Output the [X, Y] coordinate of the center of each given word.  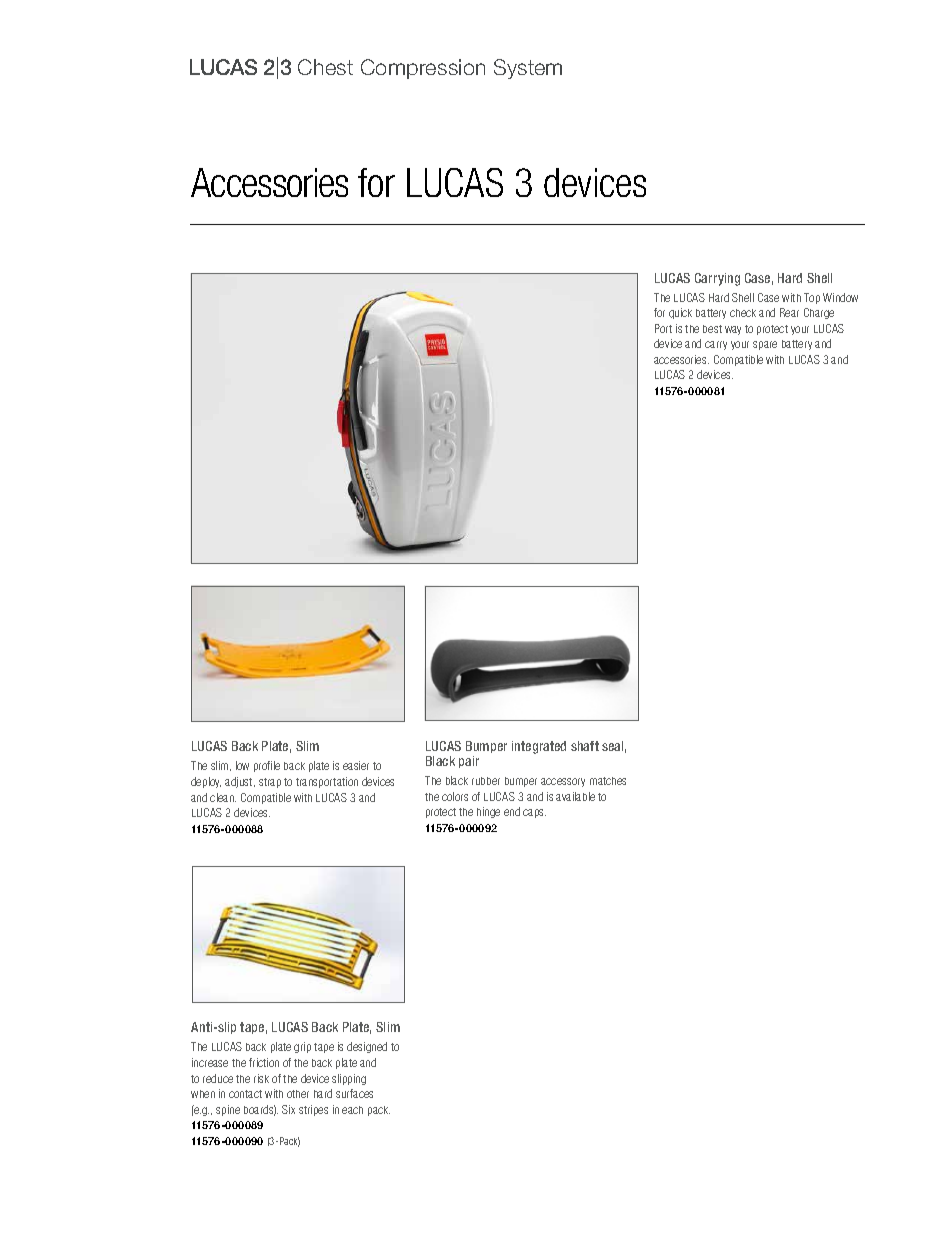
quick [680, 313]
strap [270, 783]
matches [608, 781]
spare [765, 345]
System [528, 69]
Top [812, 298]
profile [267, 766]
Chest [325, 67]
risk [261, 1078]
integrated [539, 747]
